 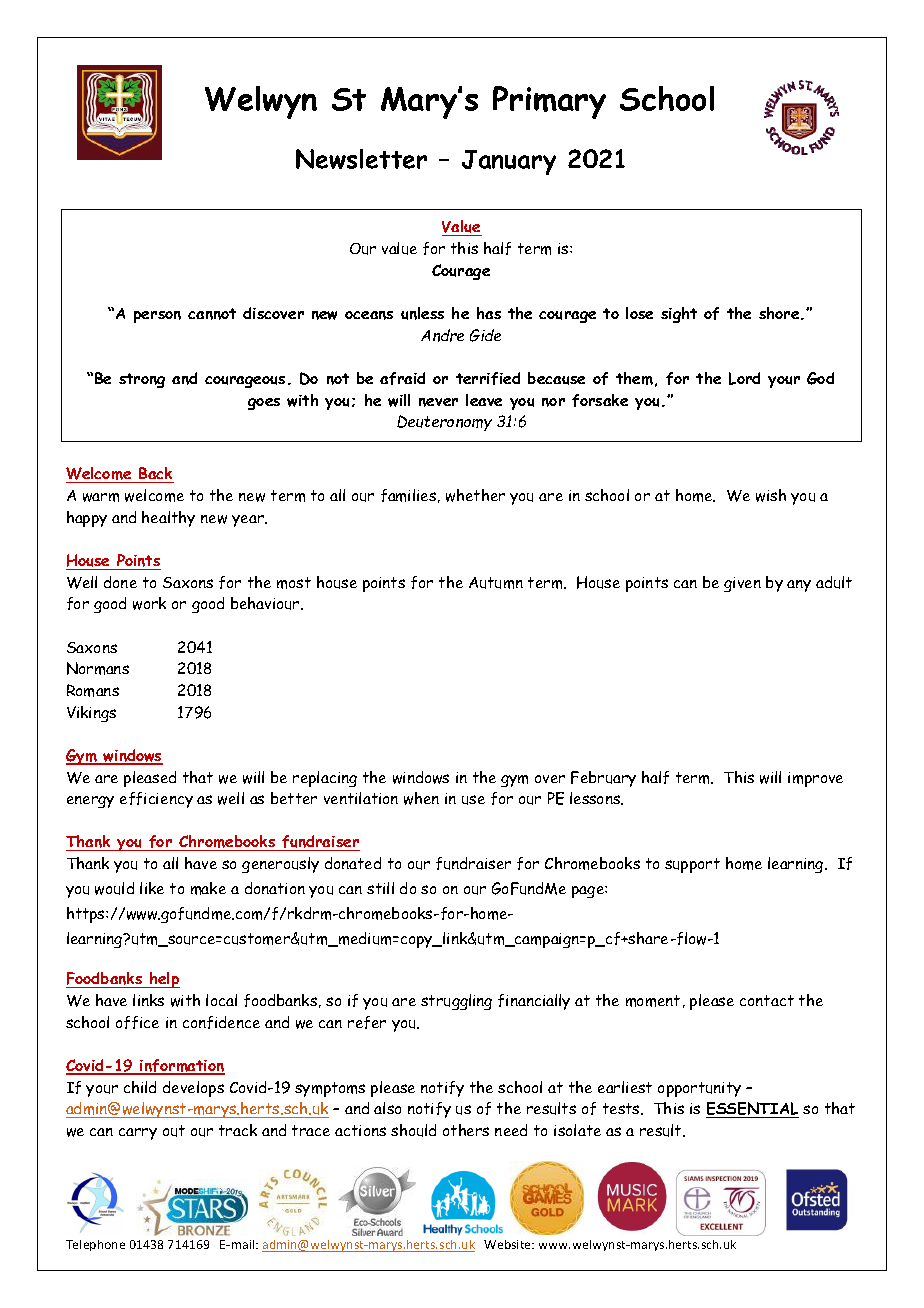 What do you see at coordinates (421, 798) in the screenshot?
I see `when` at bounding box center [421, 798].
